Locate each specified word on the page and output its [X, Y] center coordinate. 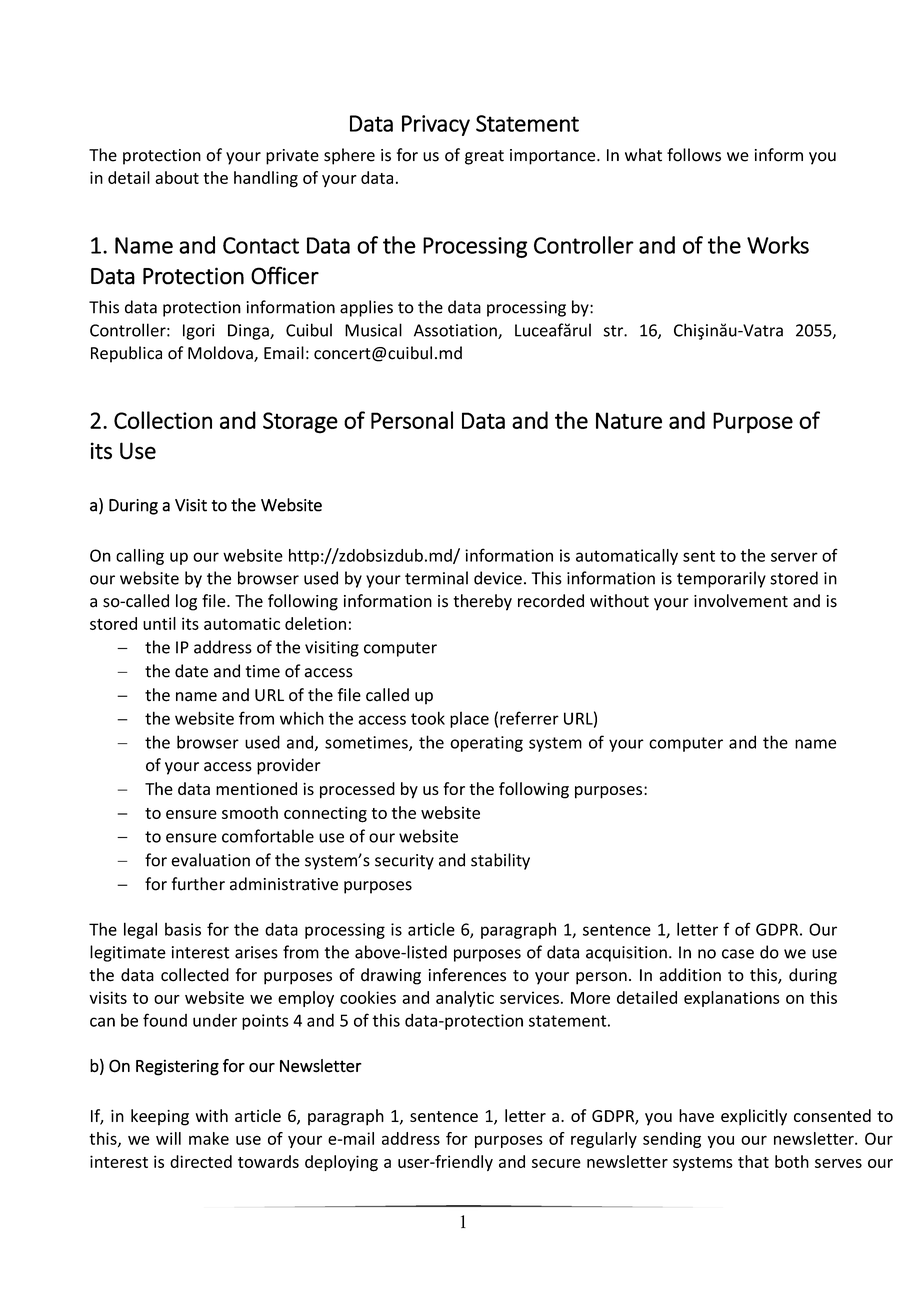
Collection [163, 420]
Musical [373, 330]
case [738, 954]
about [177, 177]
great [484, 157]
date [191, 671]
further [198, 884]
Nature [629, 420]
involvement [741, 601]
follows [694, 155]
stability [500, 861]
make [209, 1138]
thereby [482, 602]
